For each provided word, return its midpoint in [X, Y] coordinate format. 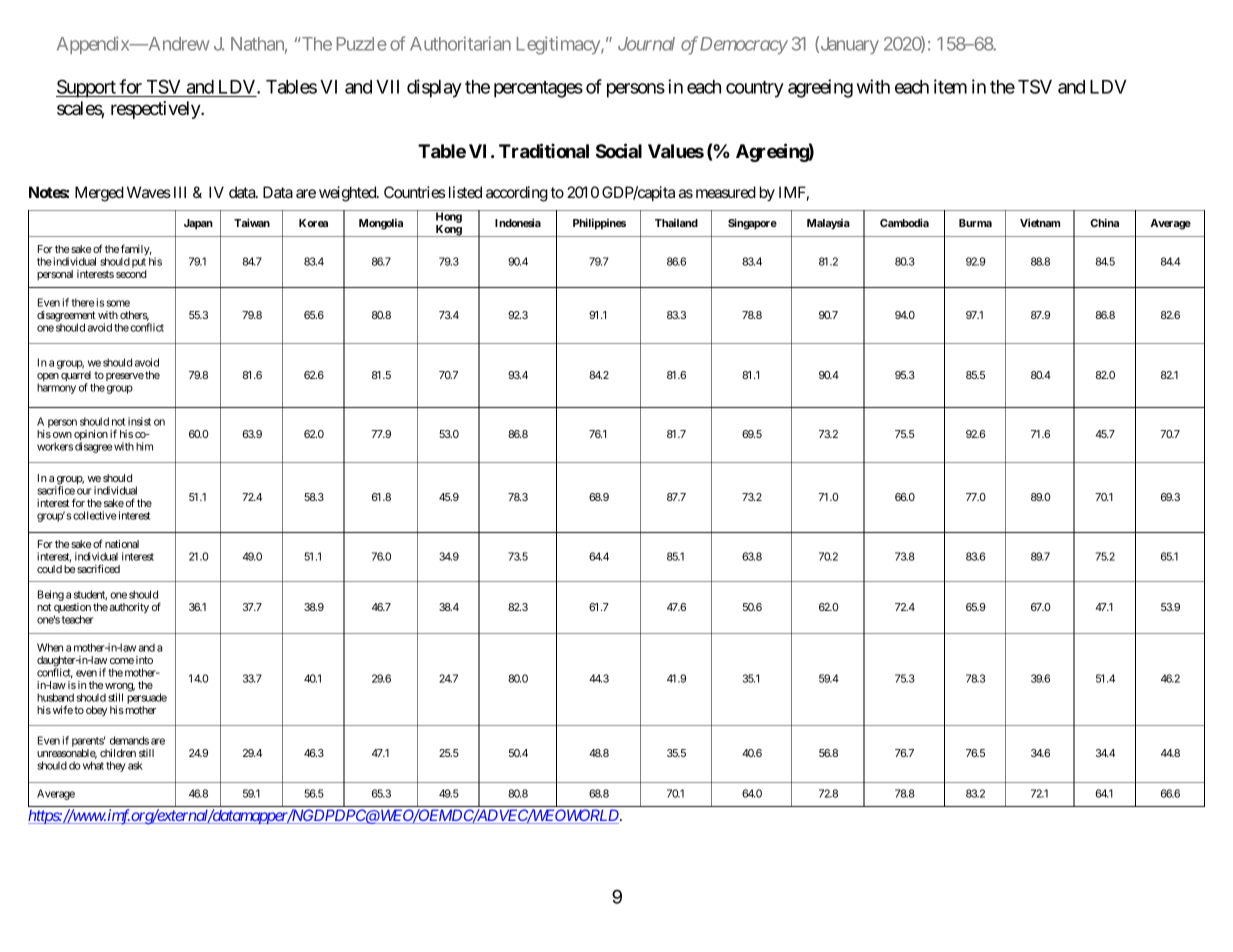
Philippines [599, 224]
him [144, 446]
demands [129, 740]
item [950, 86]
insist [139, 421]
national [122, 544]
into [144, 660]
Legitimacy [559, 45]
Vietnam [1040, 222]
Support [87, 88]
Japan [198, 224]
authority [129, 608]
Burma [975, 223]
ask [135, 765]
